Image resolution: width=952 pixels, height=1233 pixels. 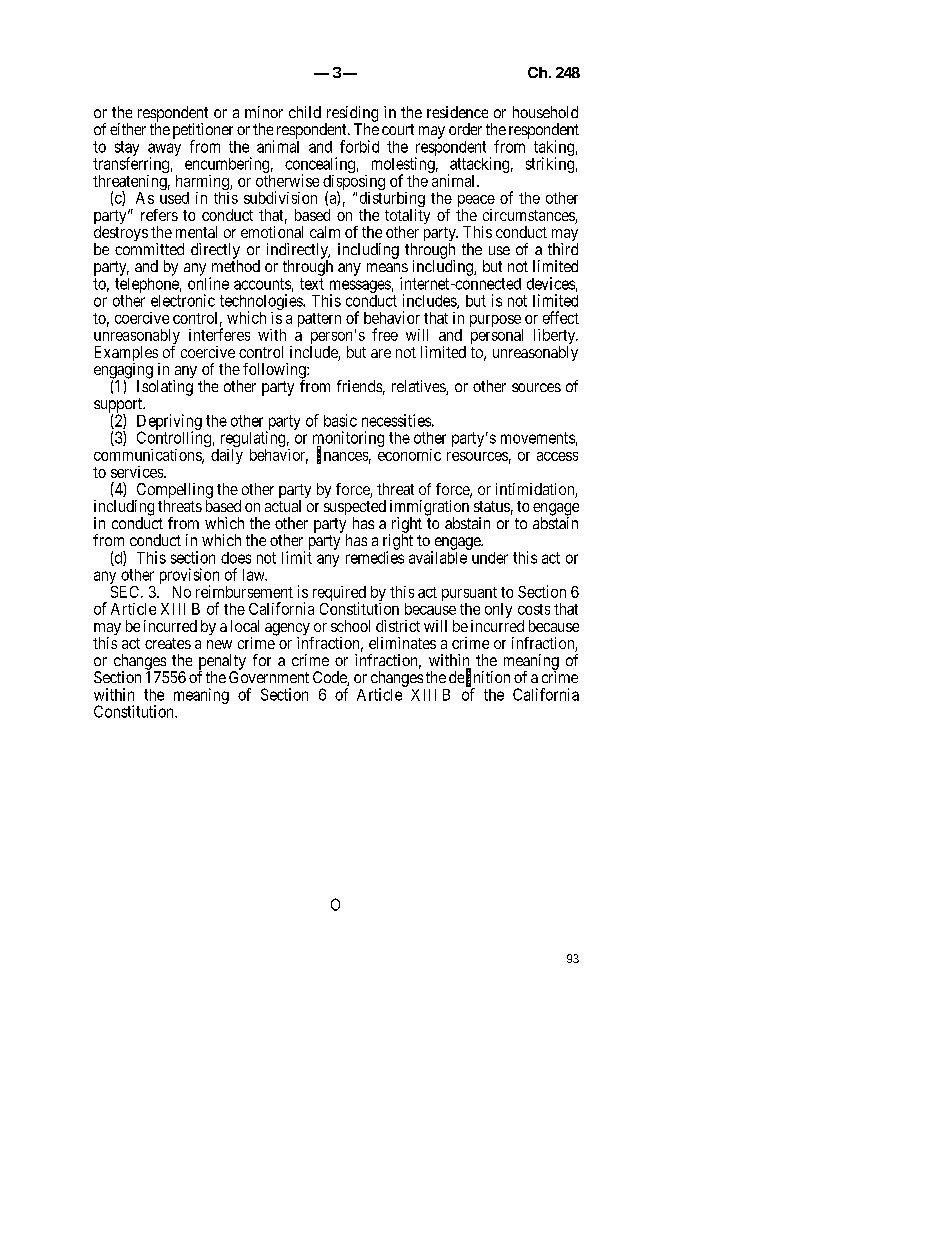 What do you see at coordinates (174, 492) in the page?
I see `Compelling` at bounding box center [174, 492].
